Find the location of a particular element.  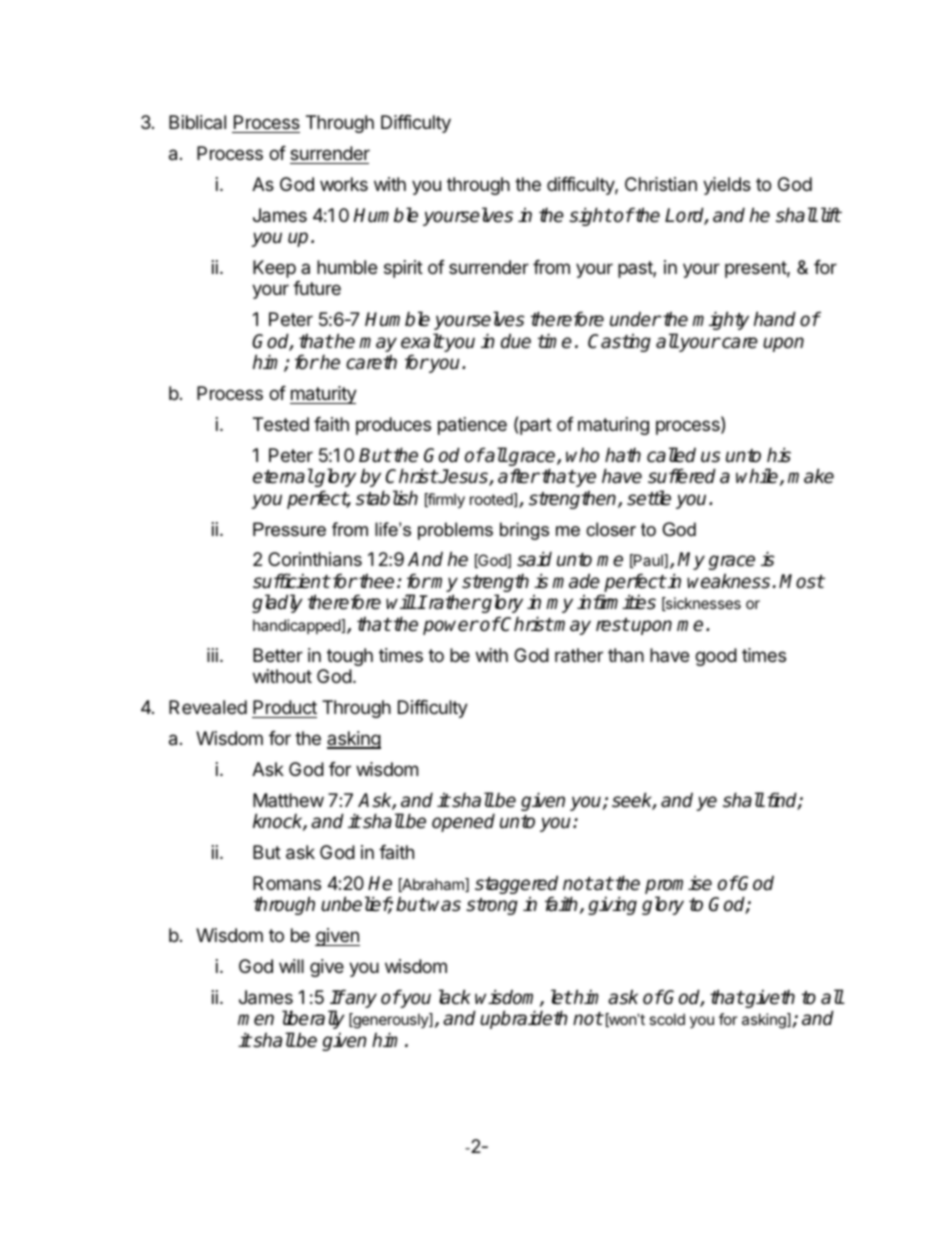

sight is located at coordinates (590, 216).
